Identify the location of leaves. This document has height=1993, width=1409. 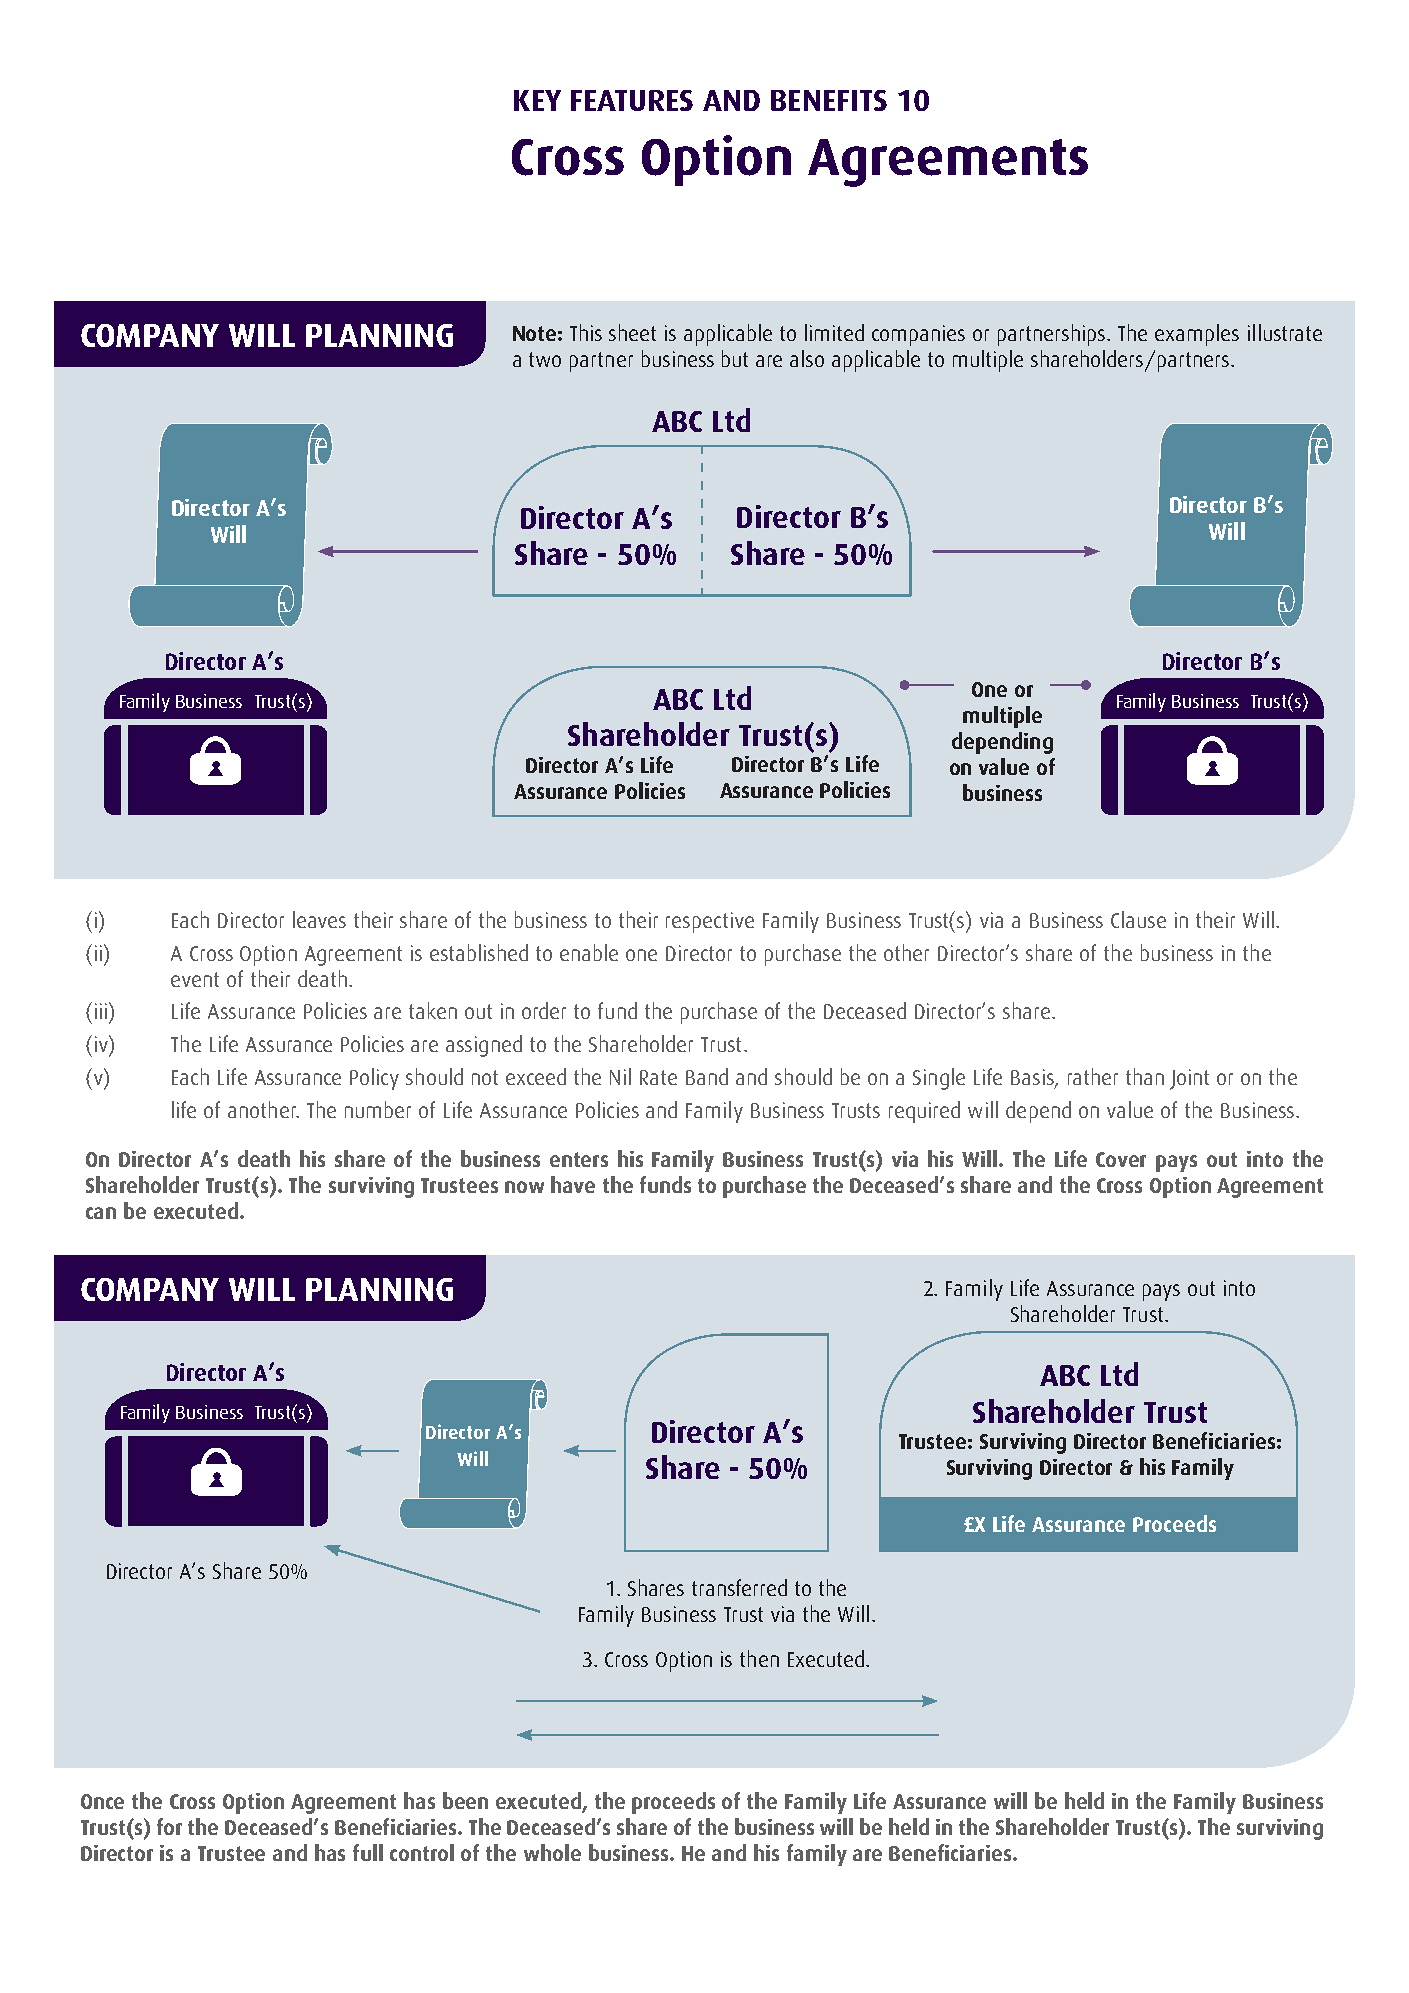
(319, 919).
